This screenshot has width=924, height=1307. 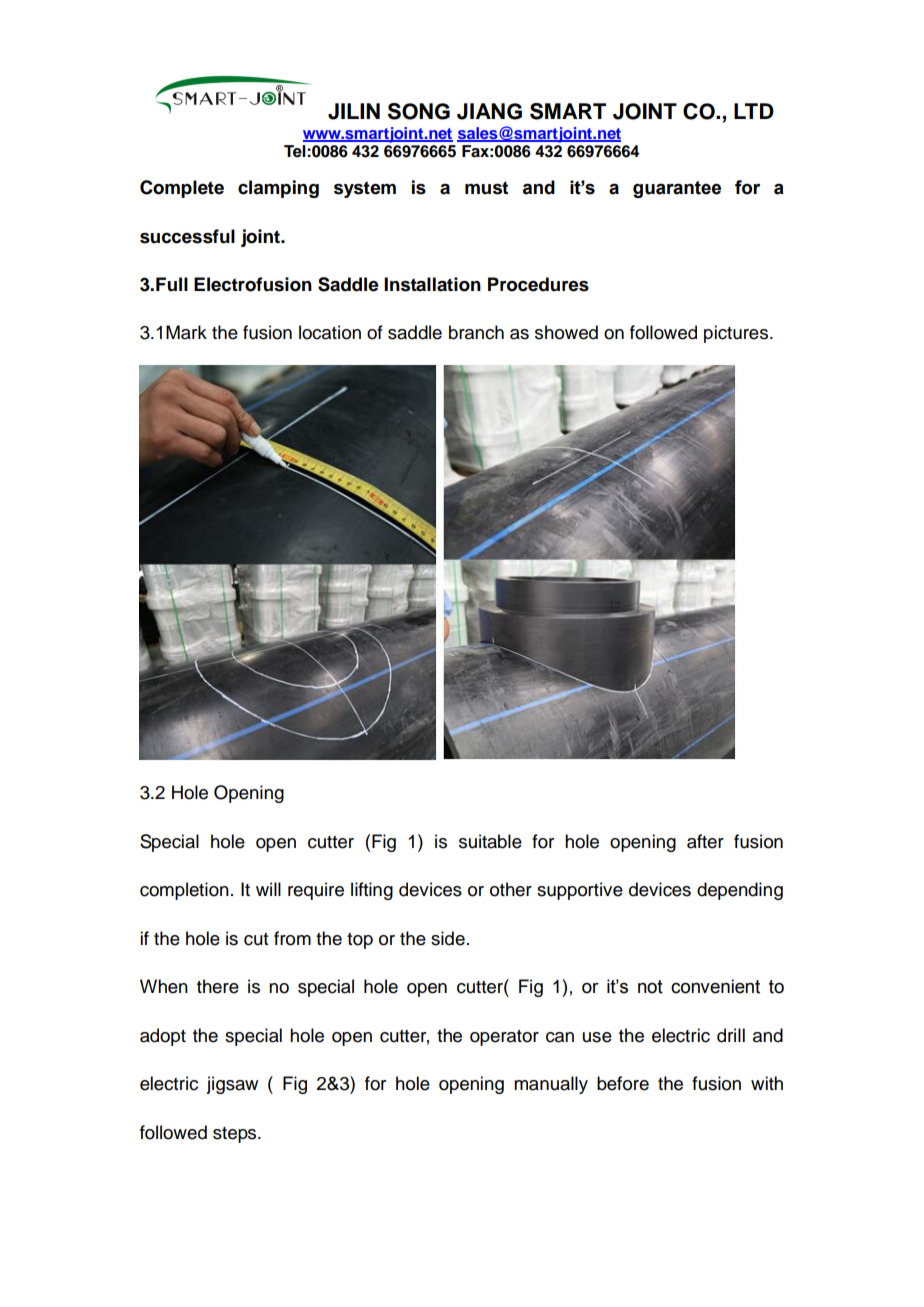 I want to click on will, so click(x=268, y=889).
